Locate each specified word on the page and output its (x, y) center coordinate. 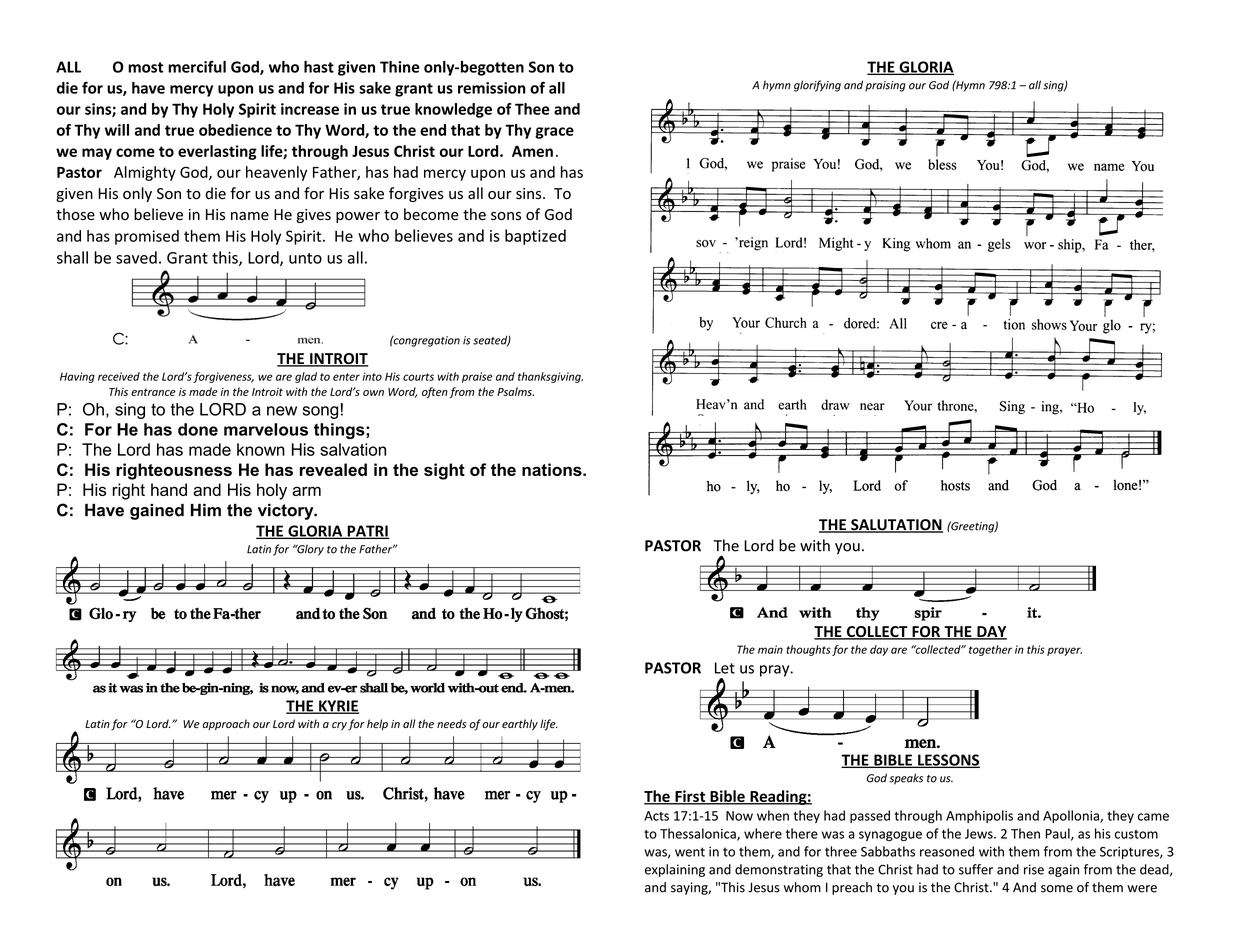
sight (444, 471)
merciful (197, 66)
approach (226, 724)
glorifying (817, 86)
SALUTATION (896, 526)
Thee (532, 109)
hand (169, 489)
